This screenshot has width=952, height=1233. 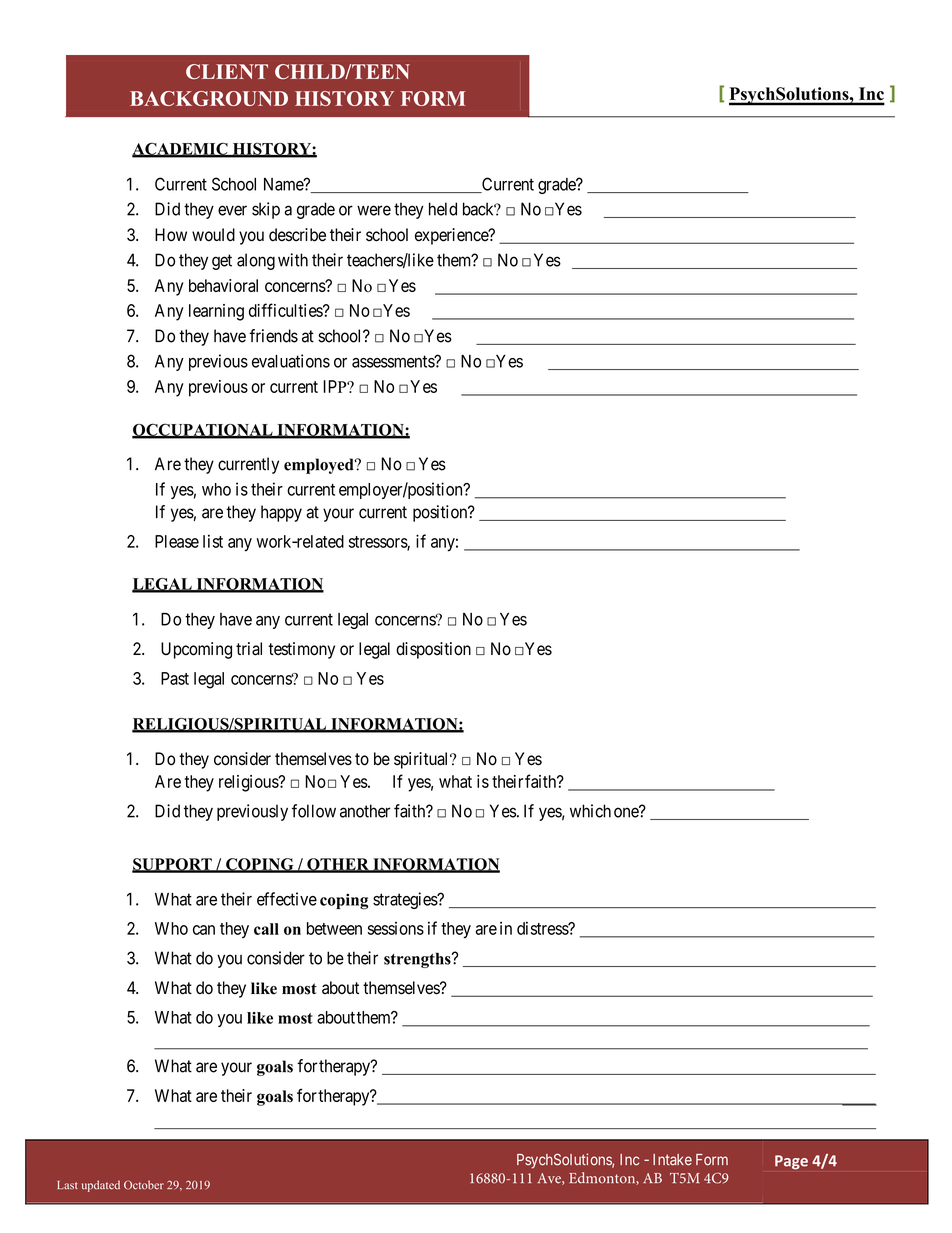 What do you see at coordinates (627, 812) in the screenshot?
I see `one` at bounding box center [627, 812].
